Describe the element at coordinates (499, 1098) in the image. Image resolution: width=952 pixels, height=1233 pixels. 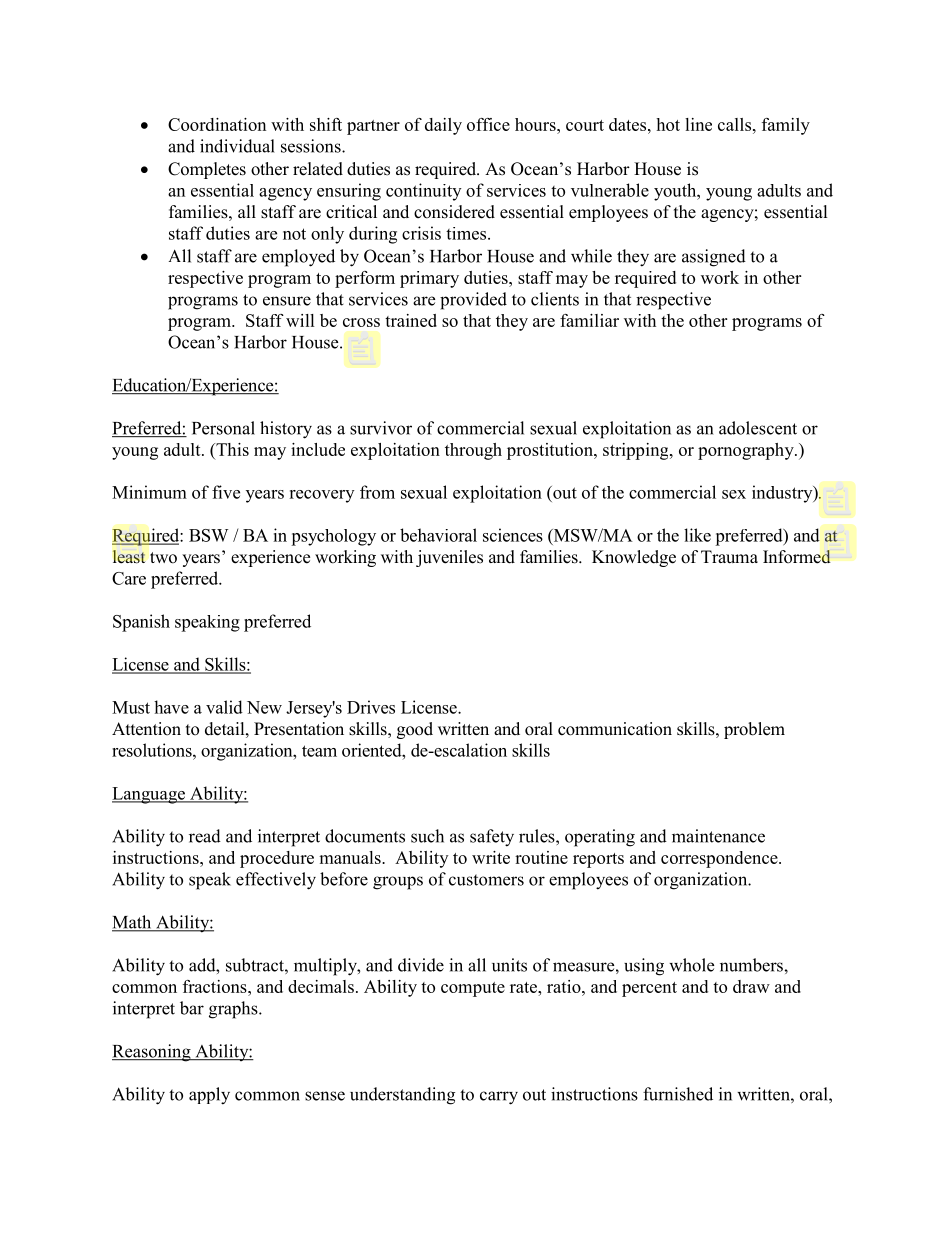
I see `carry` at that location.
